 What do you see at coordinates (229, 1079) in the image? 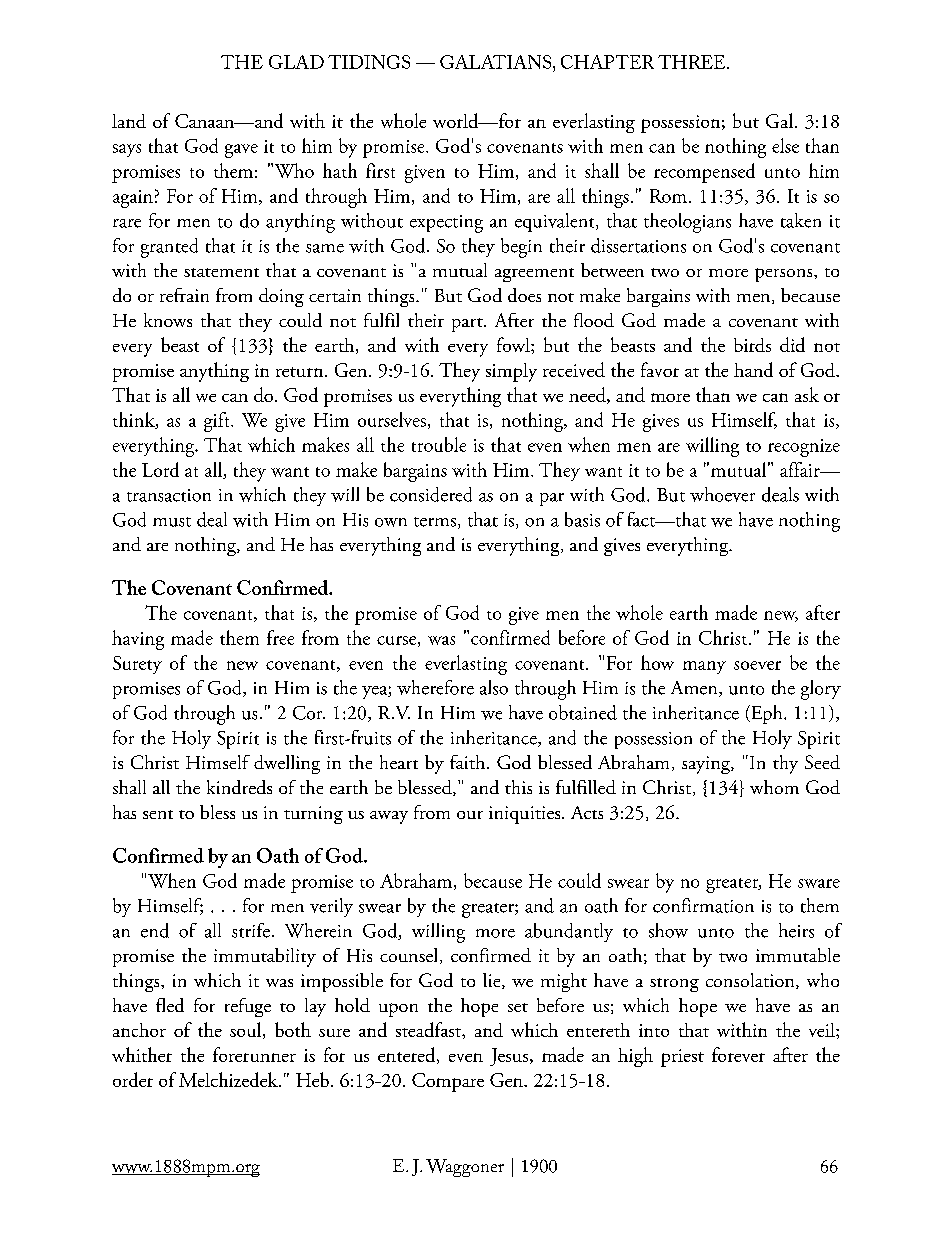
I see `Melchizedek` at bounding box center [229, 1079].
